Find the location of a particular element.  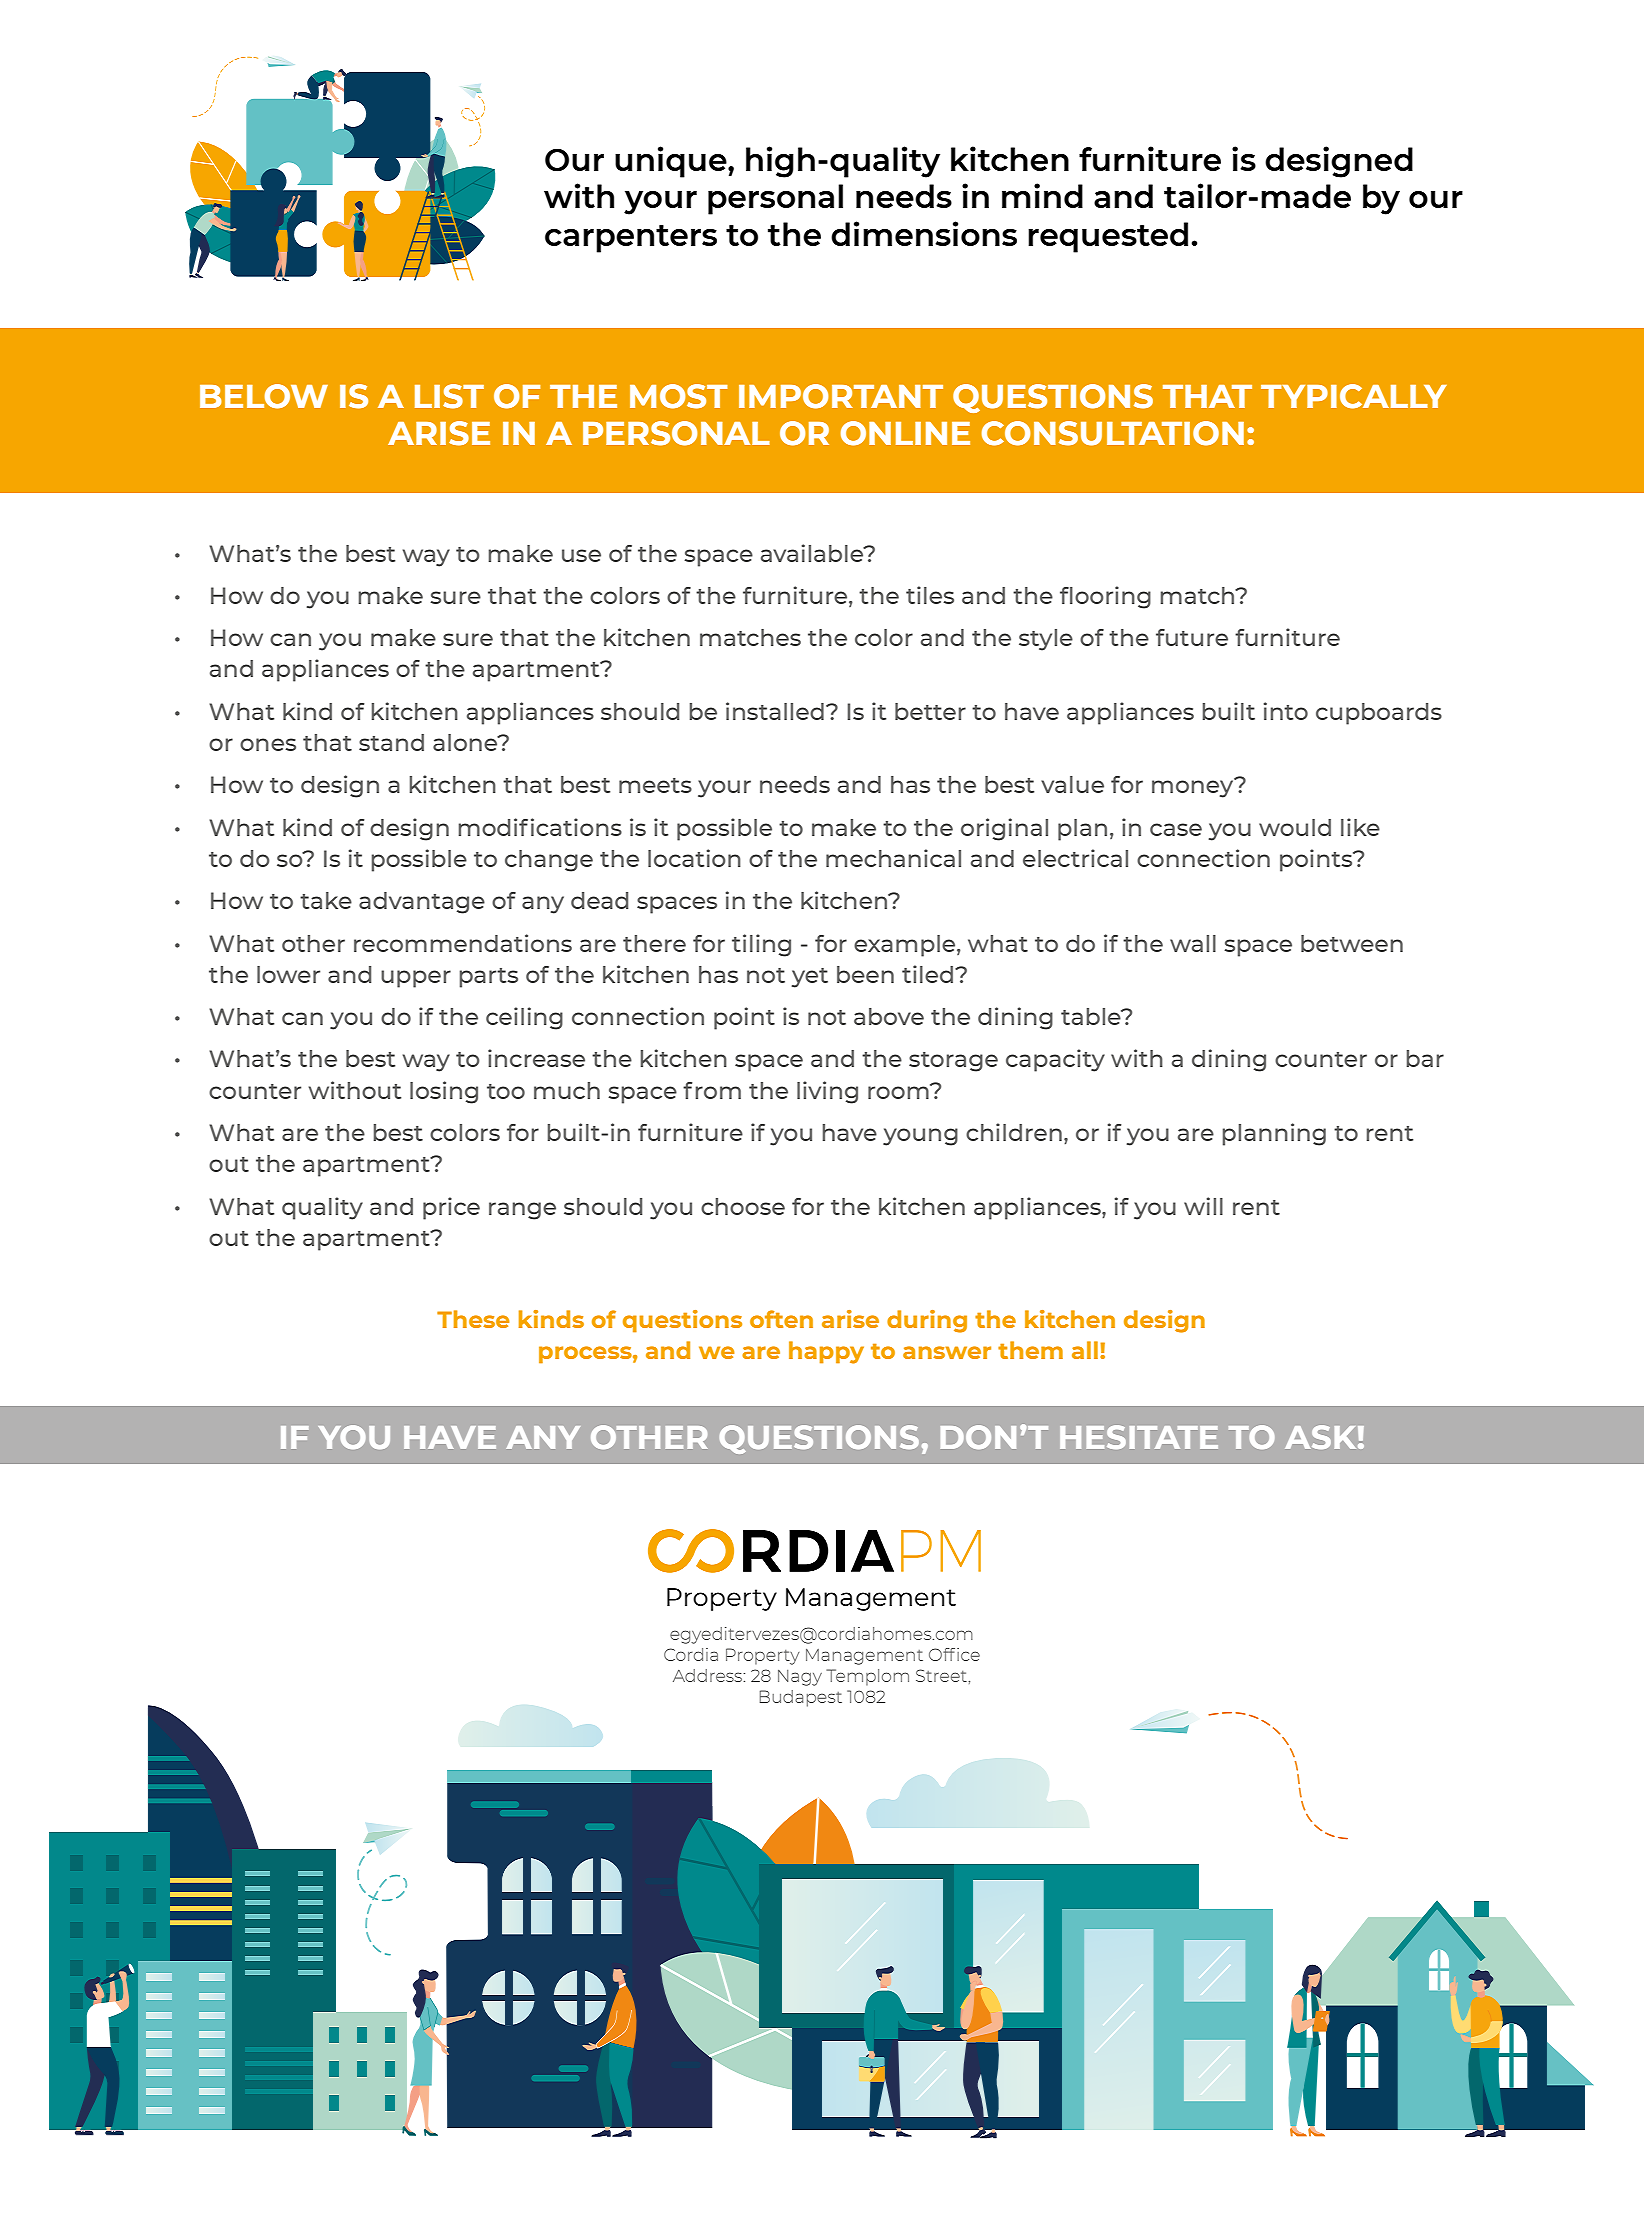

dimensions is located at coordinates (924, 233).
